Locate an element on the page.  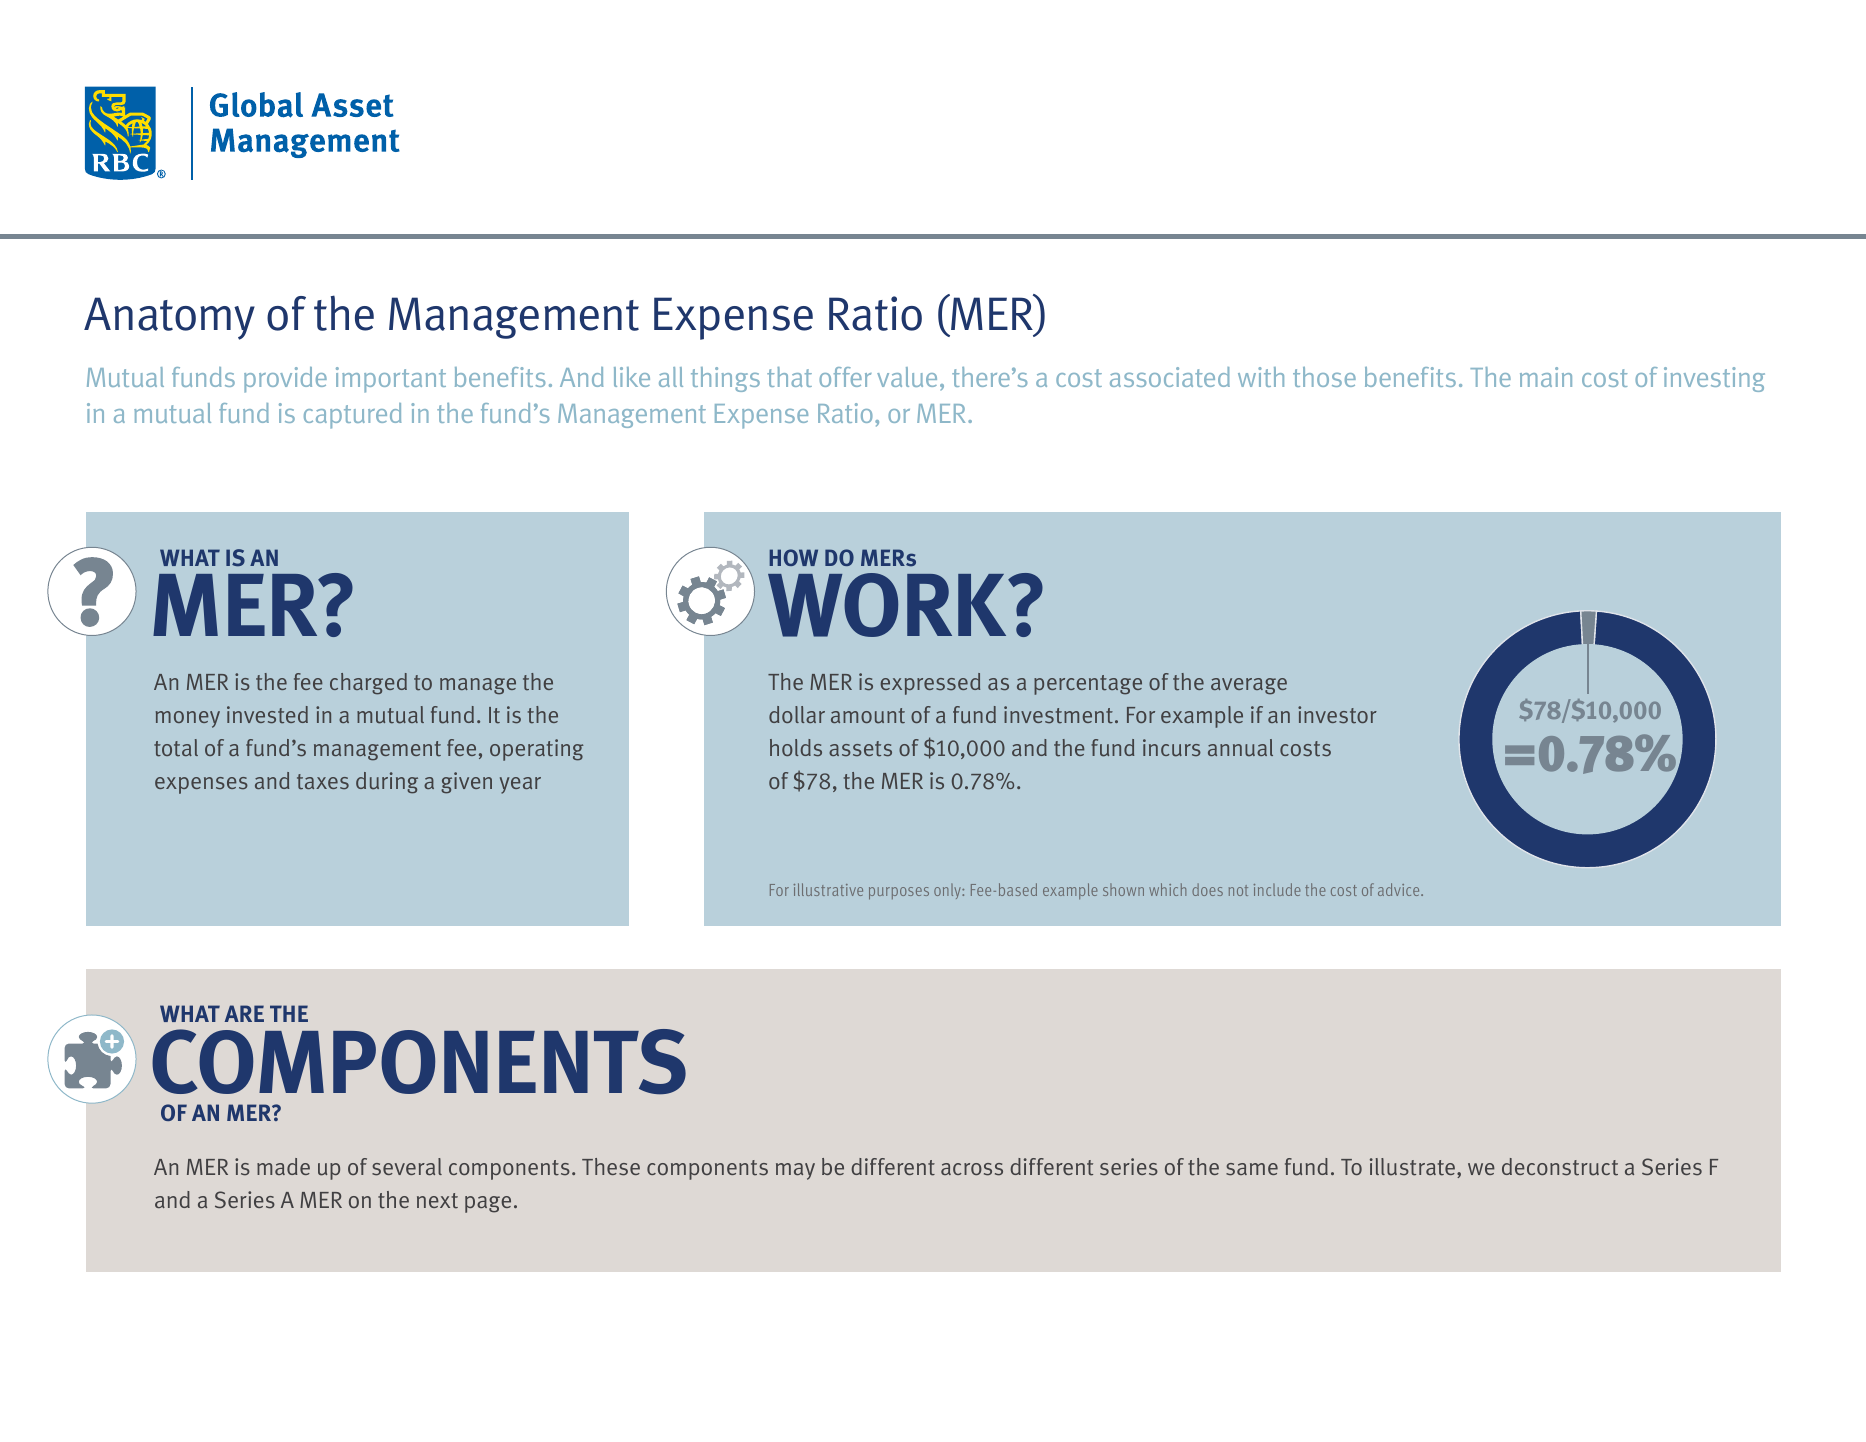
investor is located at coordinates (1337, 714).
